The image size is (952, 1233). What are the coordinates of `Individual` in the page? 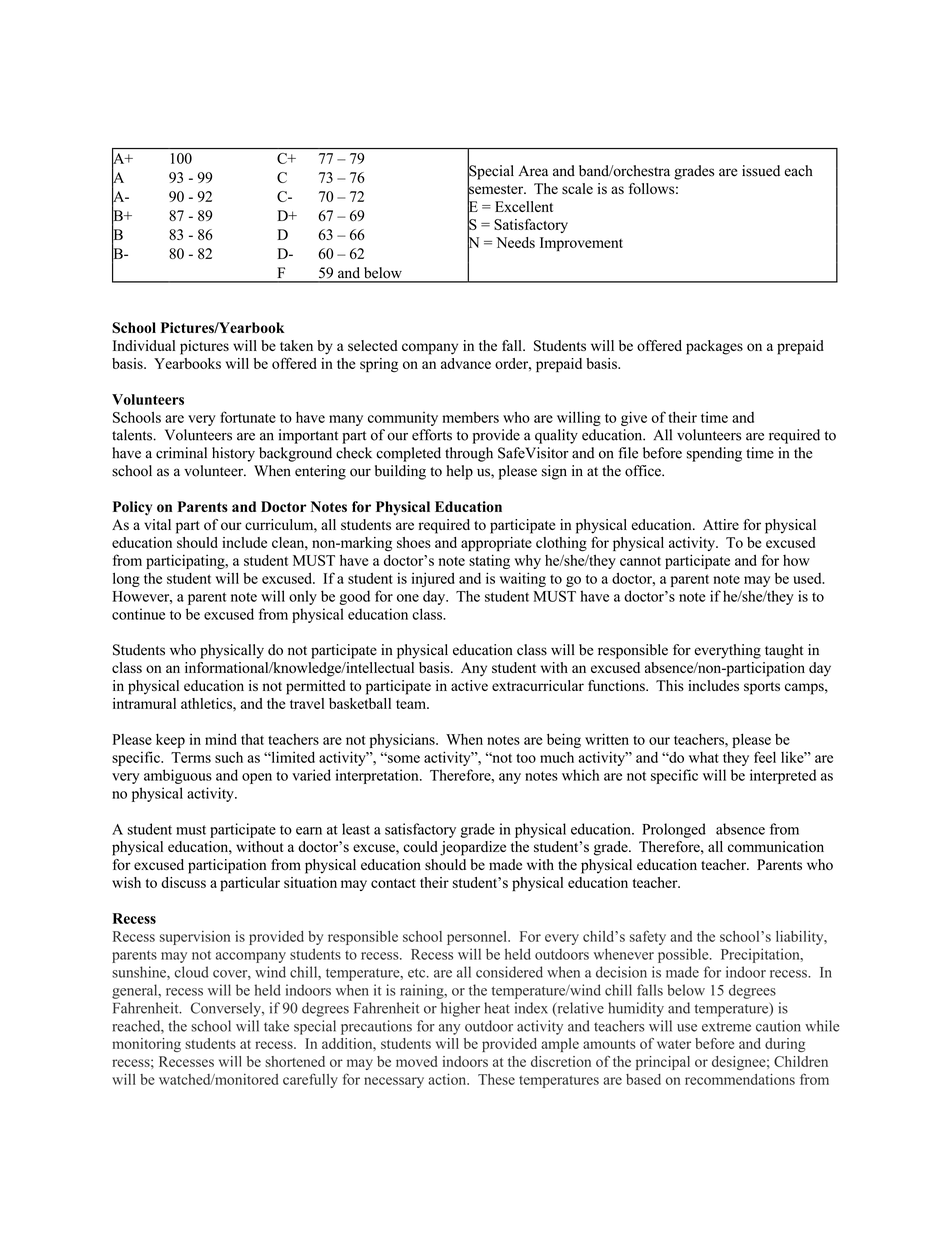 It's located at (144, 345).
